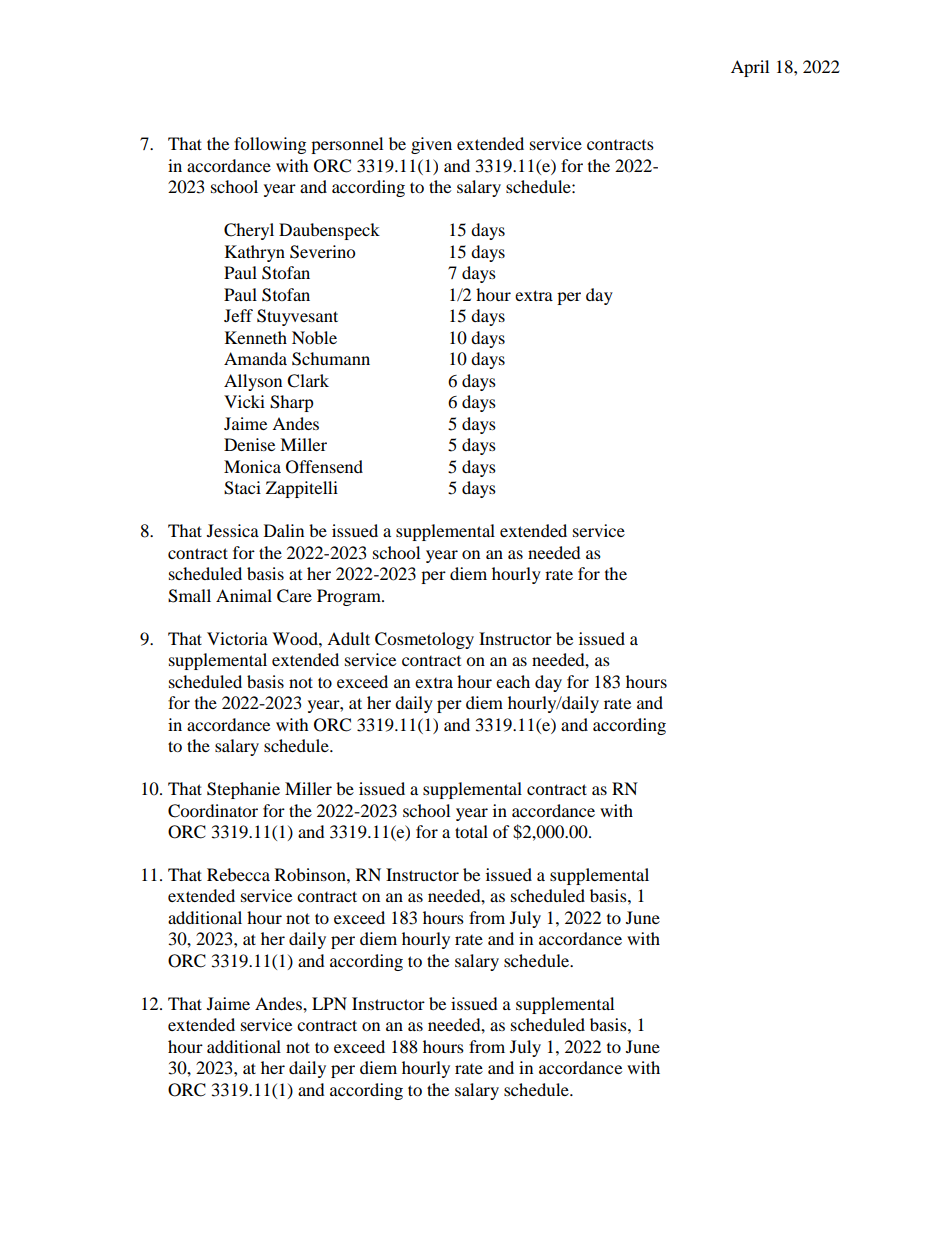 The height and width of the screenshot is (1233, 952). Describe the element at coordinates (238, 315) in the screenshot. I see `Jeff` at that location.
